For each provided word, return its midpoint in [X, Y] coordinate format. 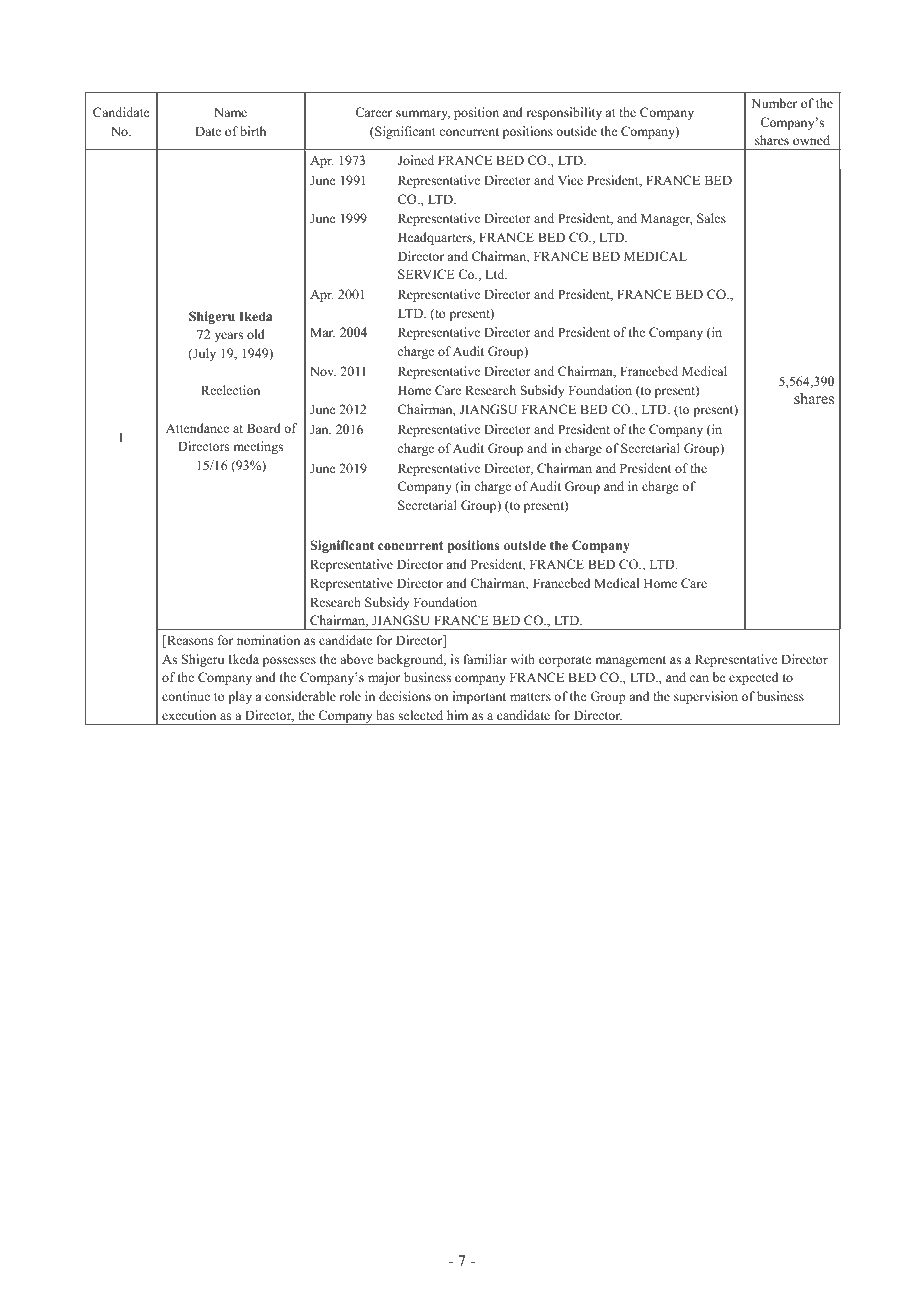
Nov [323, 371]
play [240, 697]
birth [253, 131]
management [630, 661]
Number [774, 103]
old [256, 334]
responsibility [564, 113]
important [479, 697]
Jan [320, 429]
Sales [711, 218]
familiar [485, 659]
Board [264, 428]
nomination [268, 640]
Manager [667, 219]
